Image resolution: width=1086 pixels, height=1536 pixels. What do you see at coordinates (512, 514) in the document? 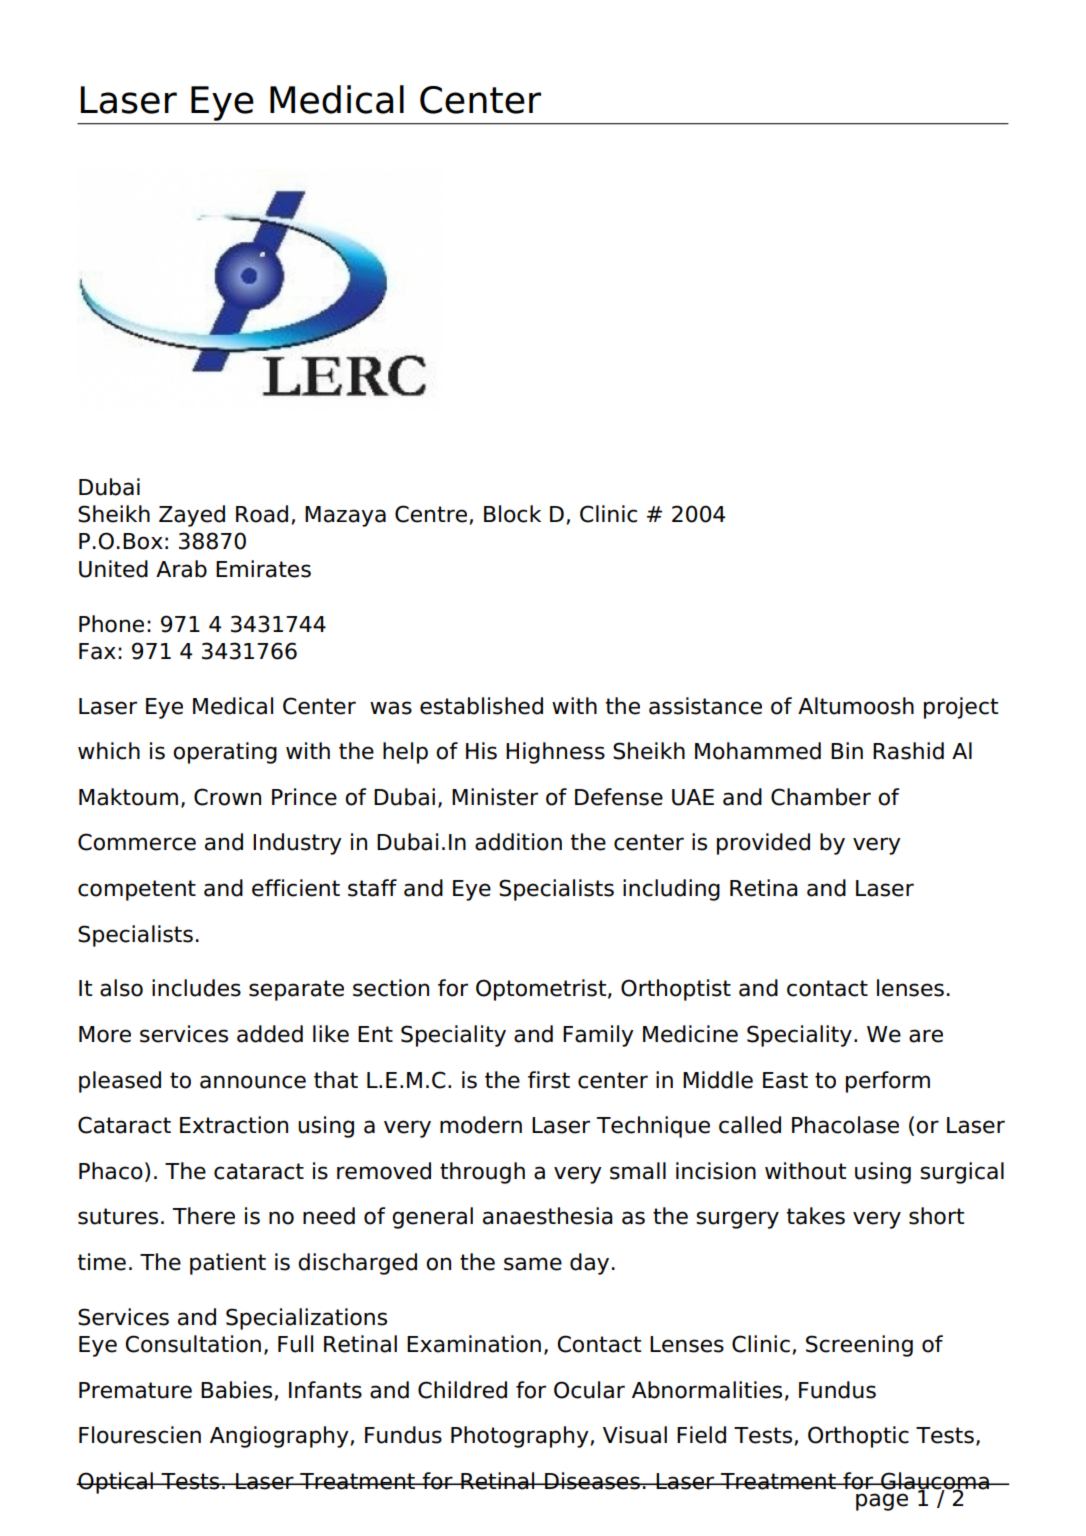
I see `Block` at bounding box center [512, 514].
